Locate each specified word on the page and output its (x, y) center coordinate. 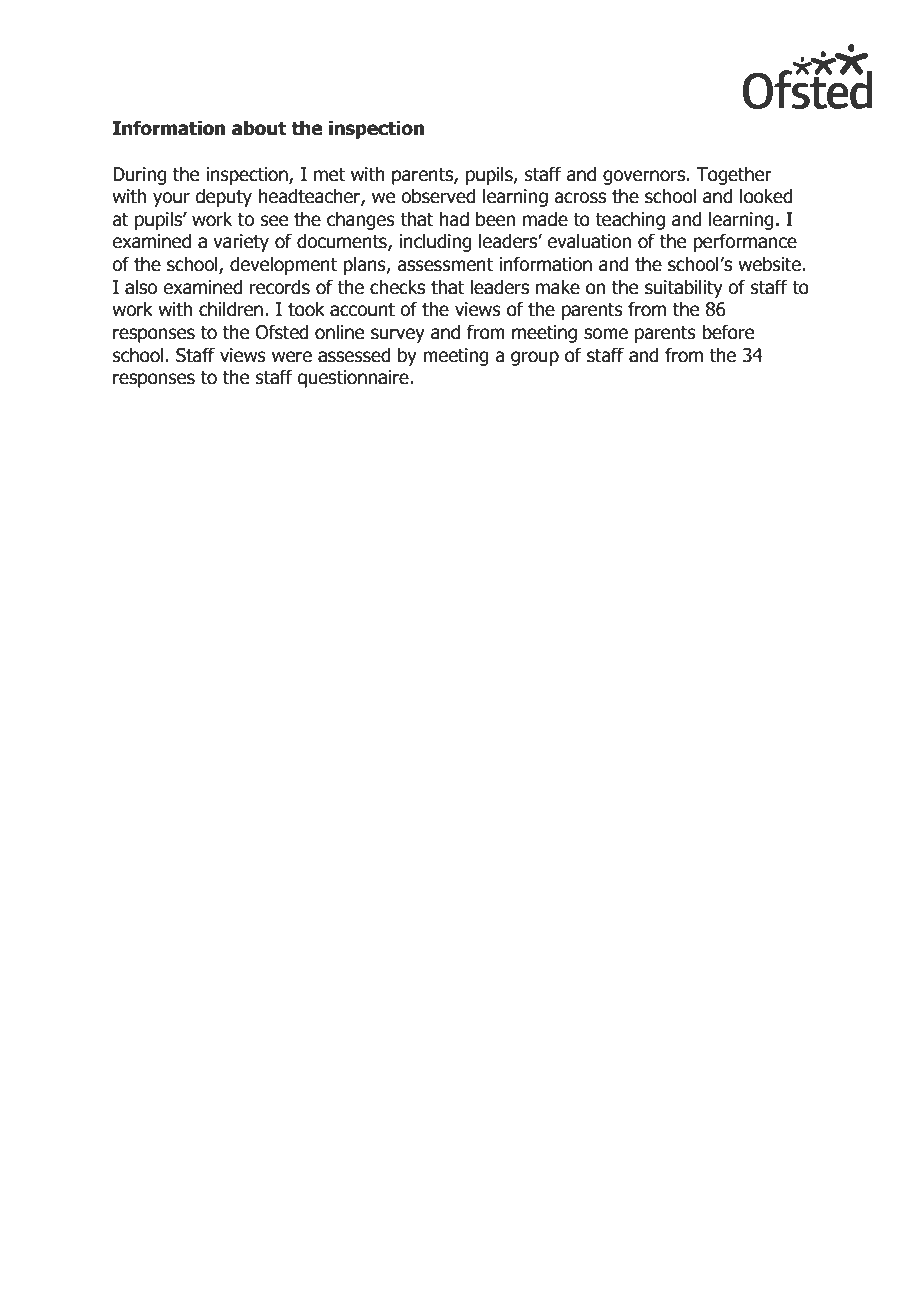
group (535, 358)
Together (734, 175)
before (728, 332)
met (329, 175)
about (259, 128)
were (292, 357)
